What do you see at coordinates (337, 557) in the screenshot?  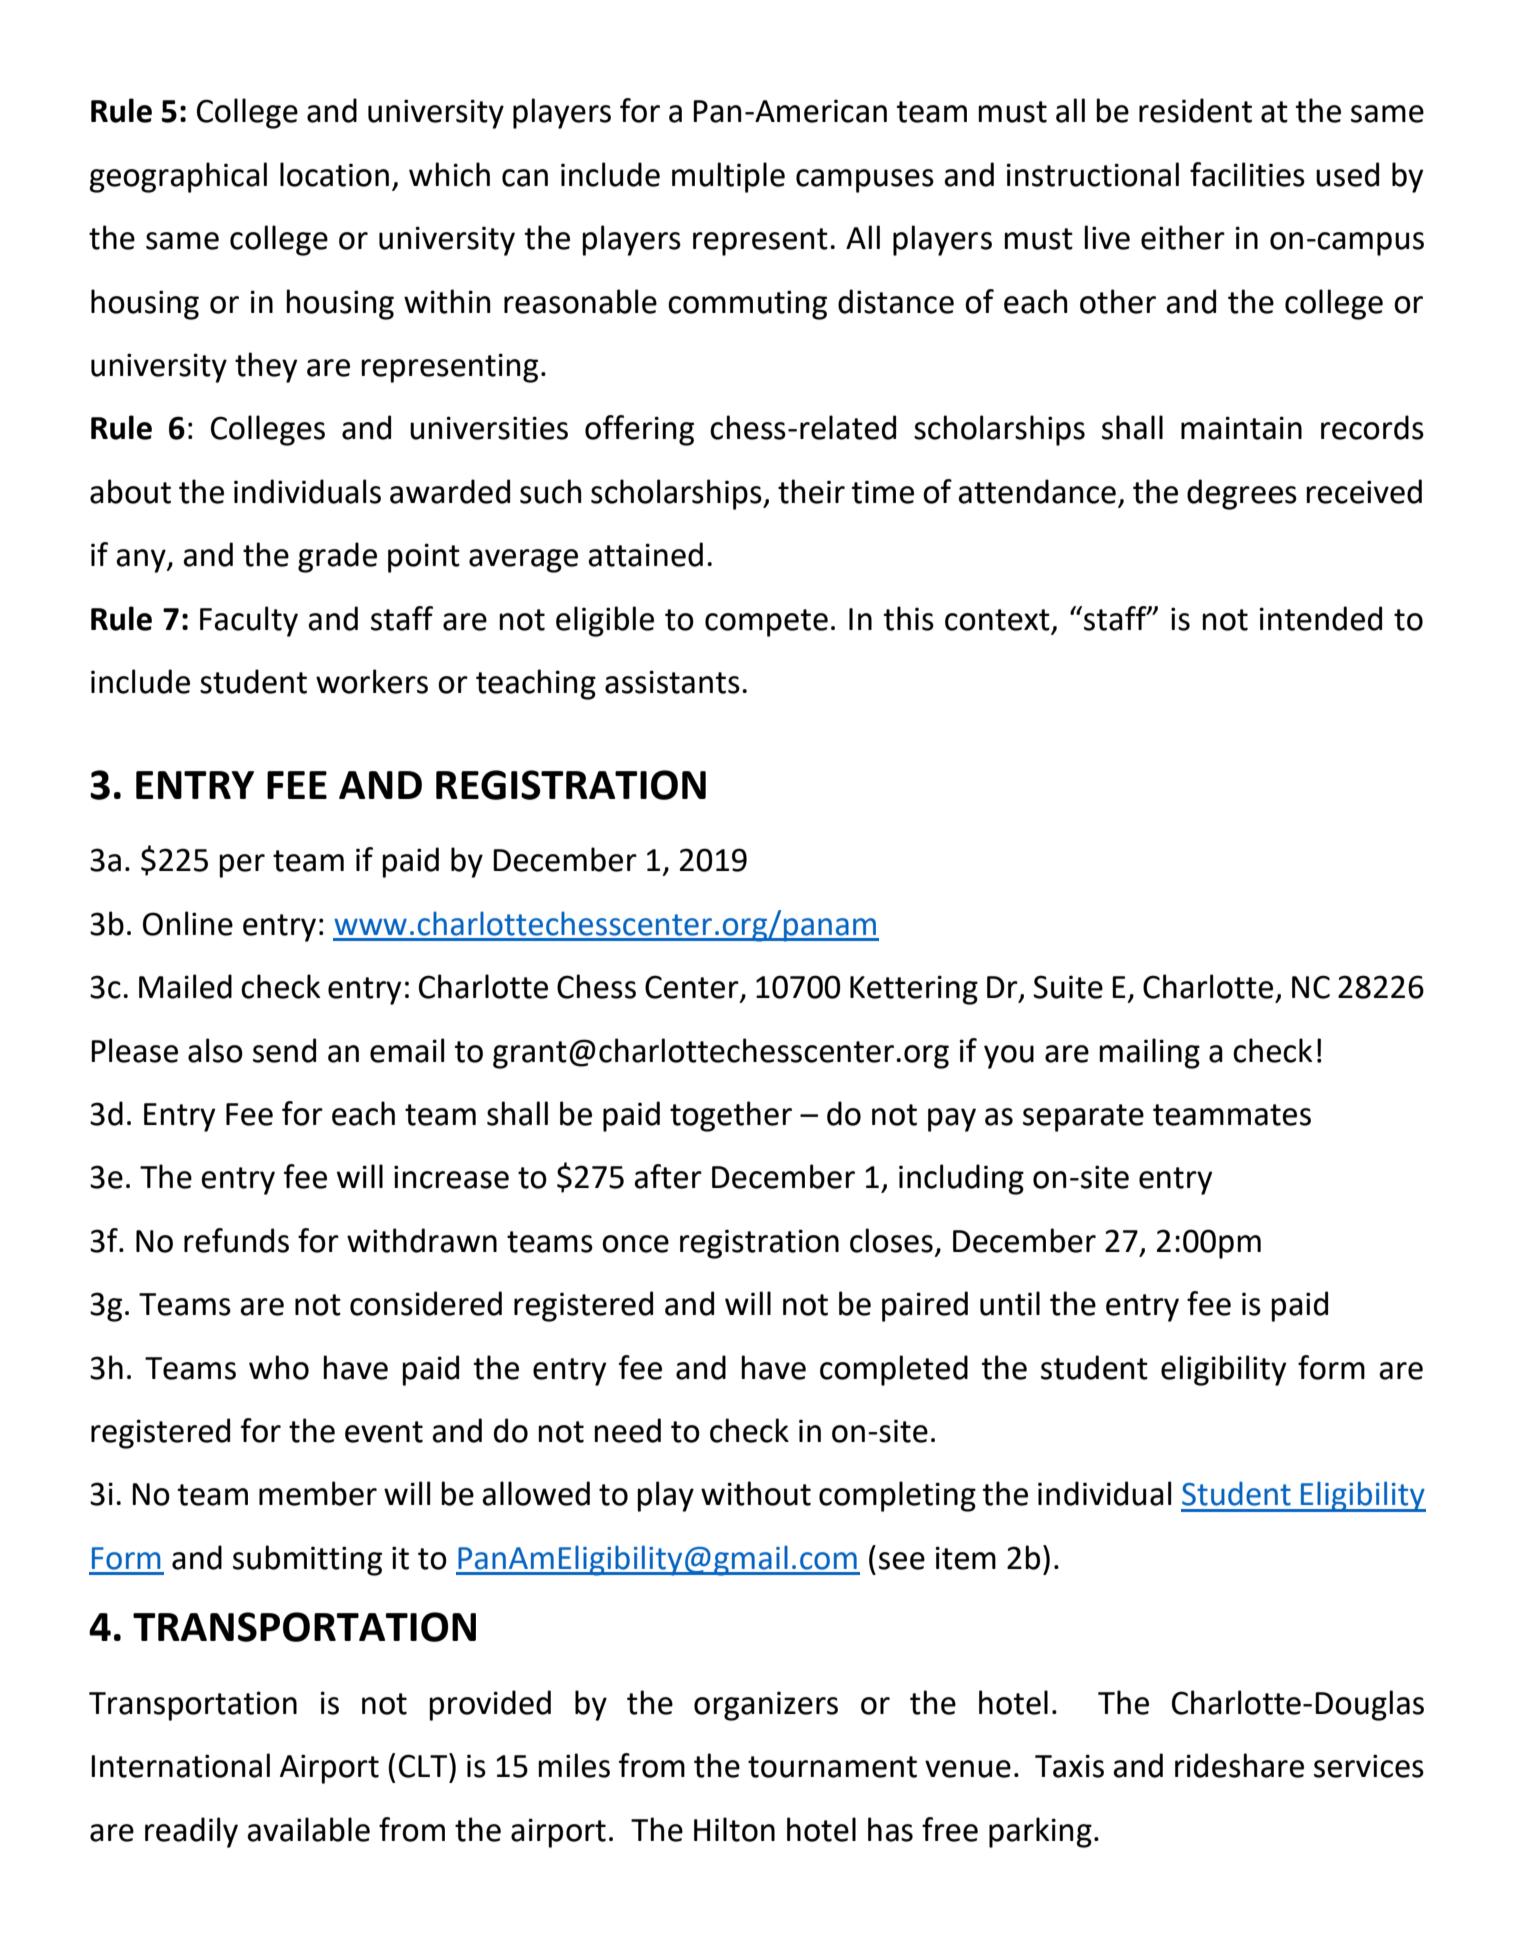 I see `grade` at bounding box center [337, 557].
